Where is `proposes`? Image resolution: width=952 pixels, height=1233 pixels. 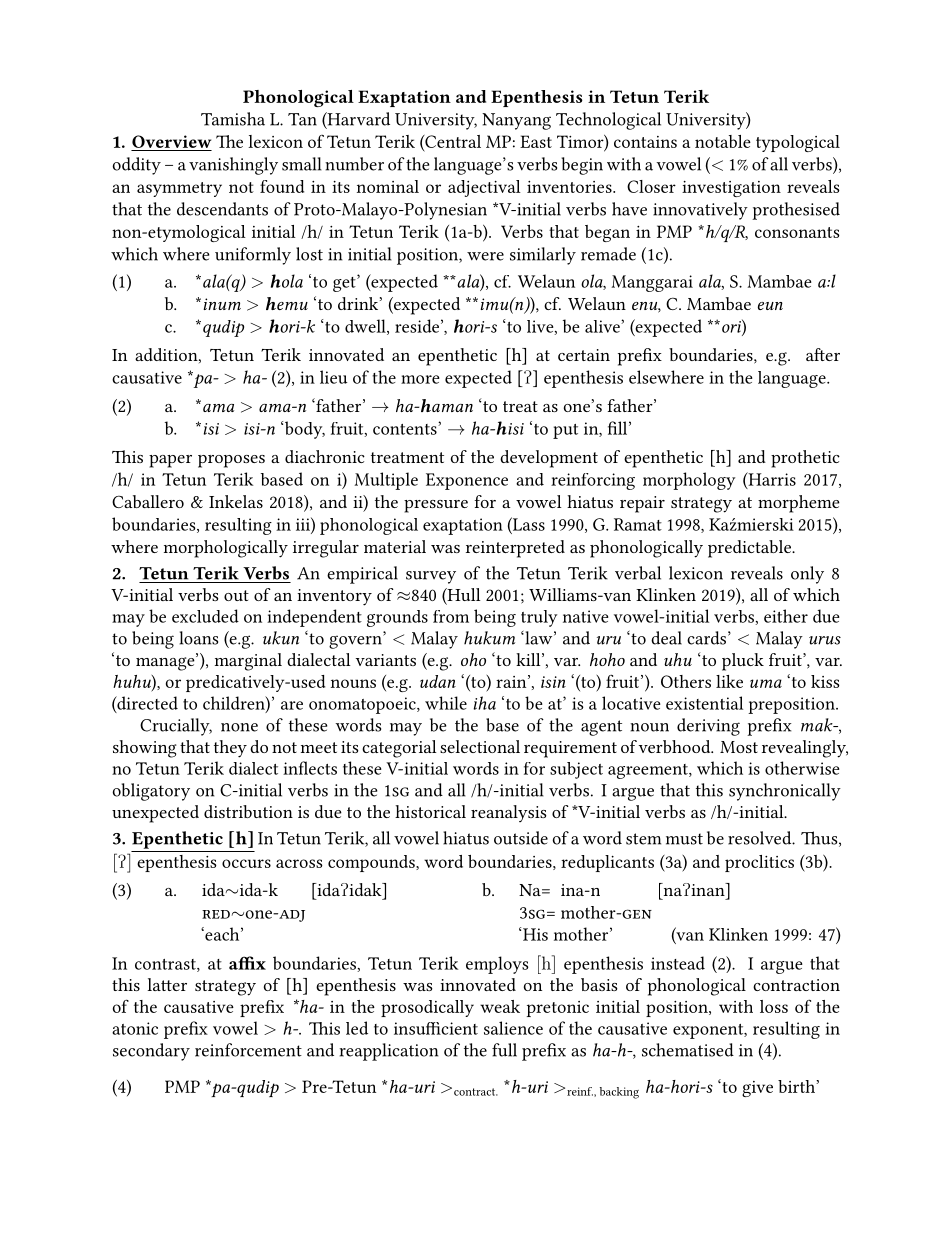 proposes is located at coordinates (231, 461).
